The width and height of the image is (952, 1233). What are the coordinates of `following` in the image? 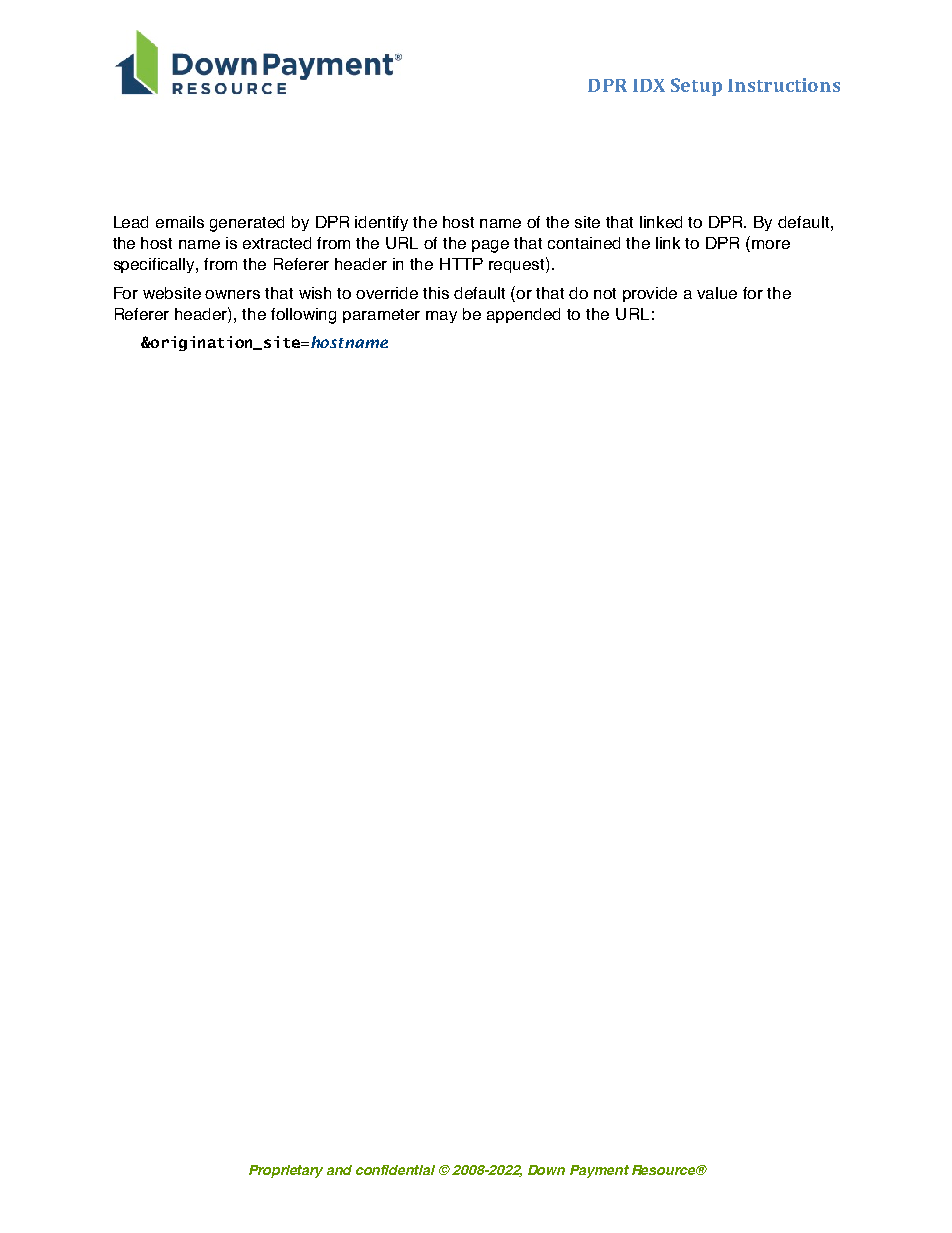 It's located at (303, 316).
